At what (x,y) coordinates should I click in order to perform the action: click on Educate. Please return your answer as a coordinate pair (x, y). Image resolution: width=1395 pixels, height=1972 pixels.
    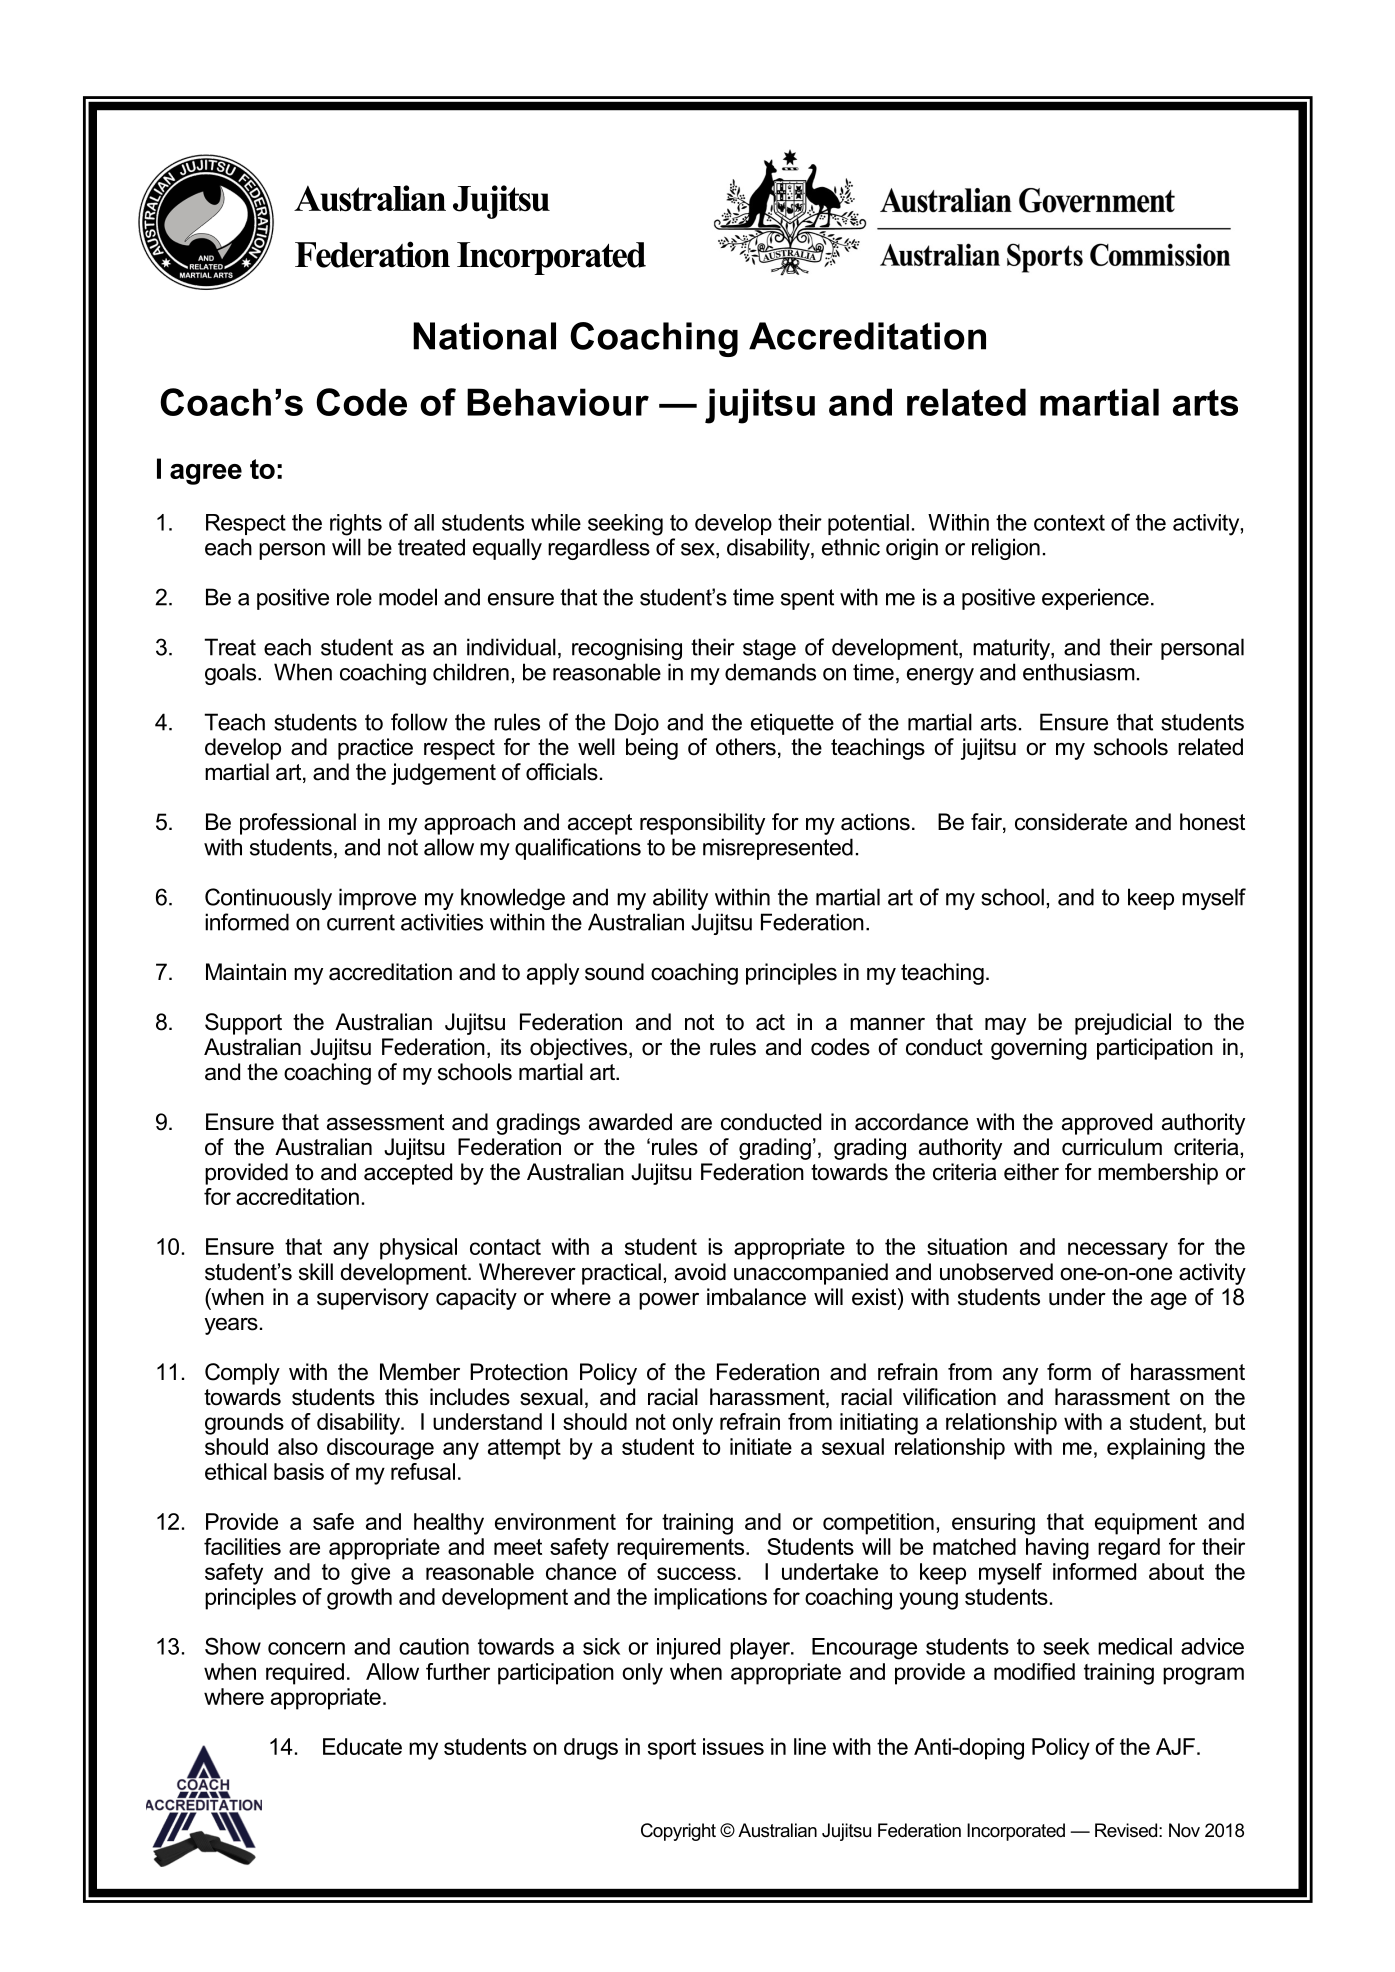
    Looking at the image, I should click on (362, 1746).
